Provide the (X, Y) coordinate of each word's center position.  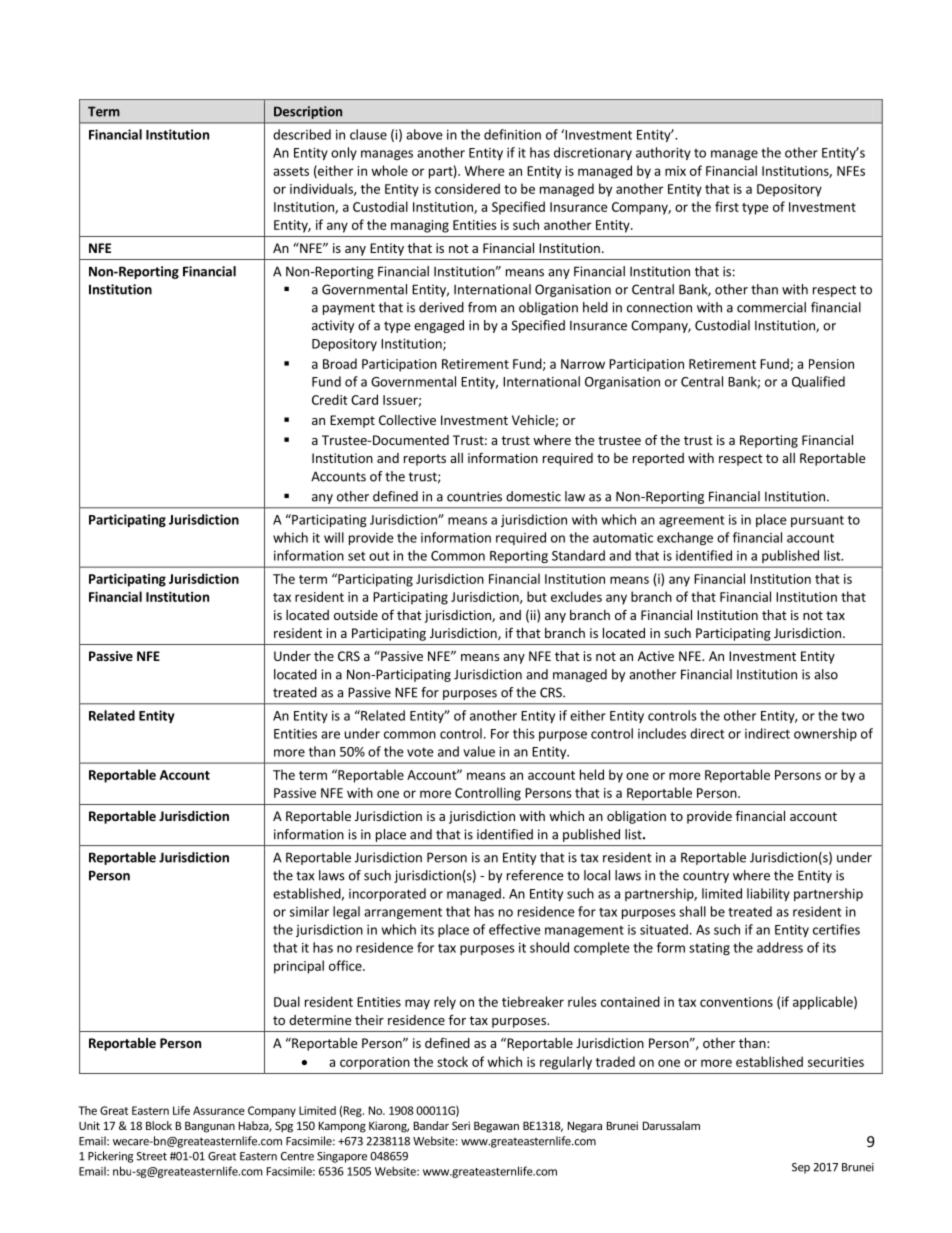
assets (291, 171)
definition (512, 134)
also (826, 674)
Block (159, 1125)
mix (675, 171)
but (537, 596)
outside (356, 615)
